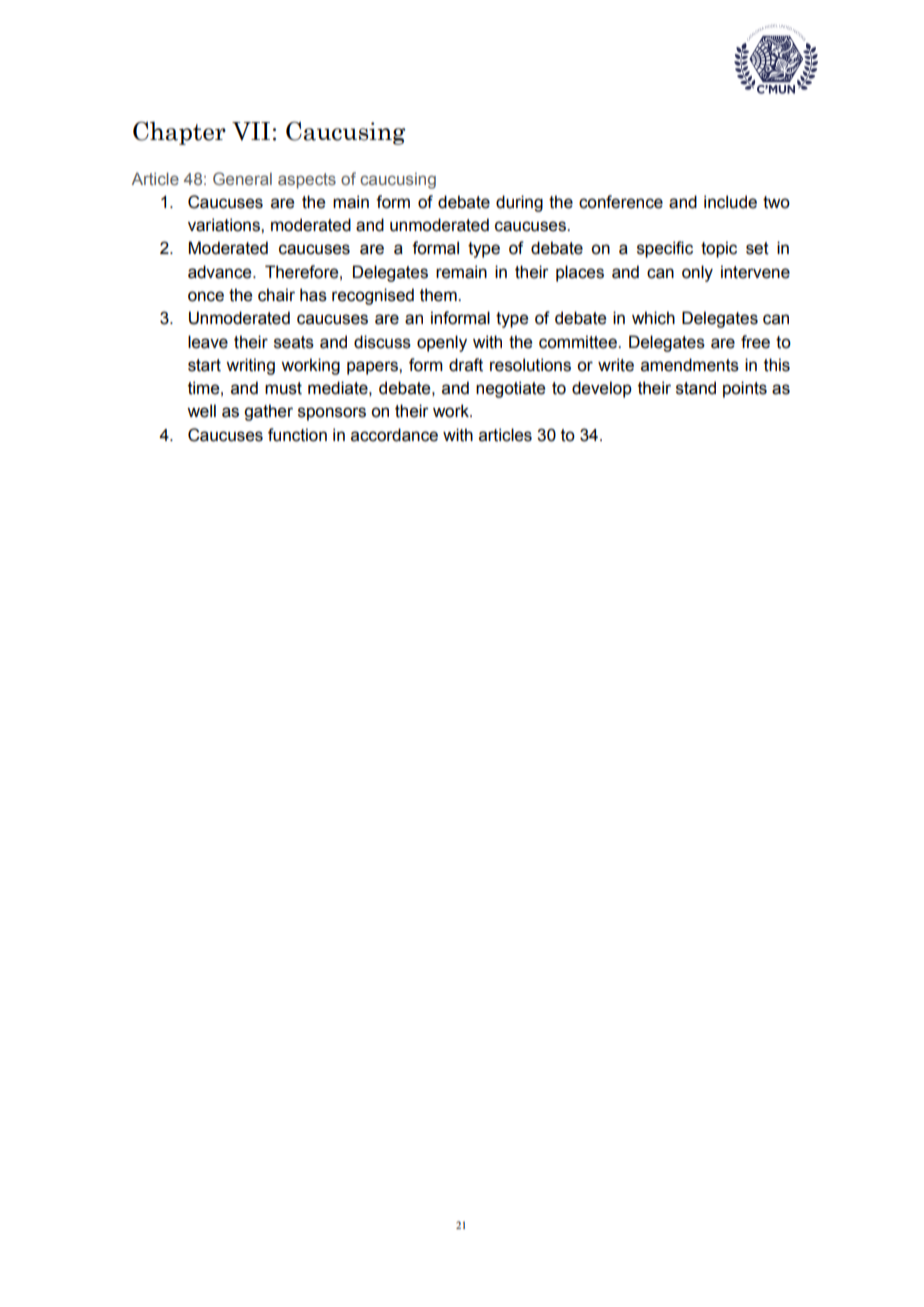 This screenshot has height=1307, width=924. I want to click on them, so click(439, 295).
